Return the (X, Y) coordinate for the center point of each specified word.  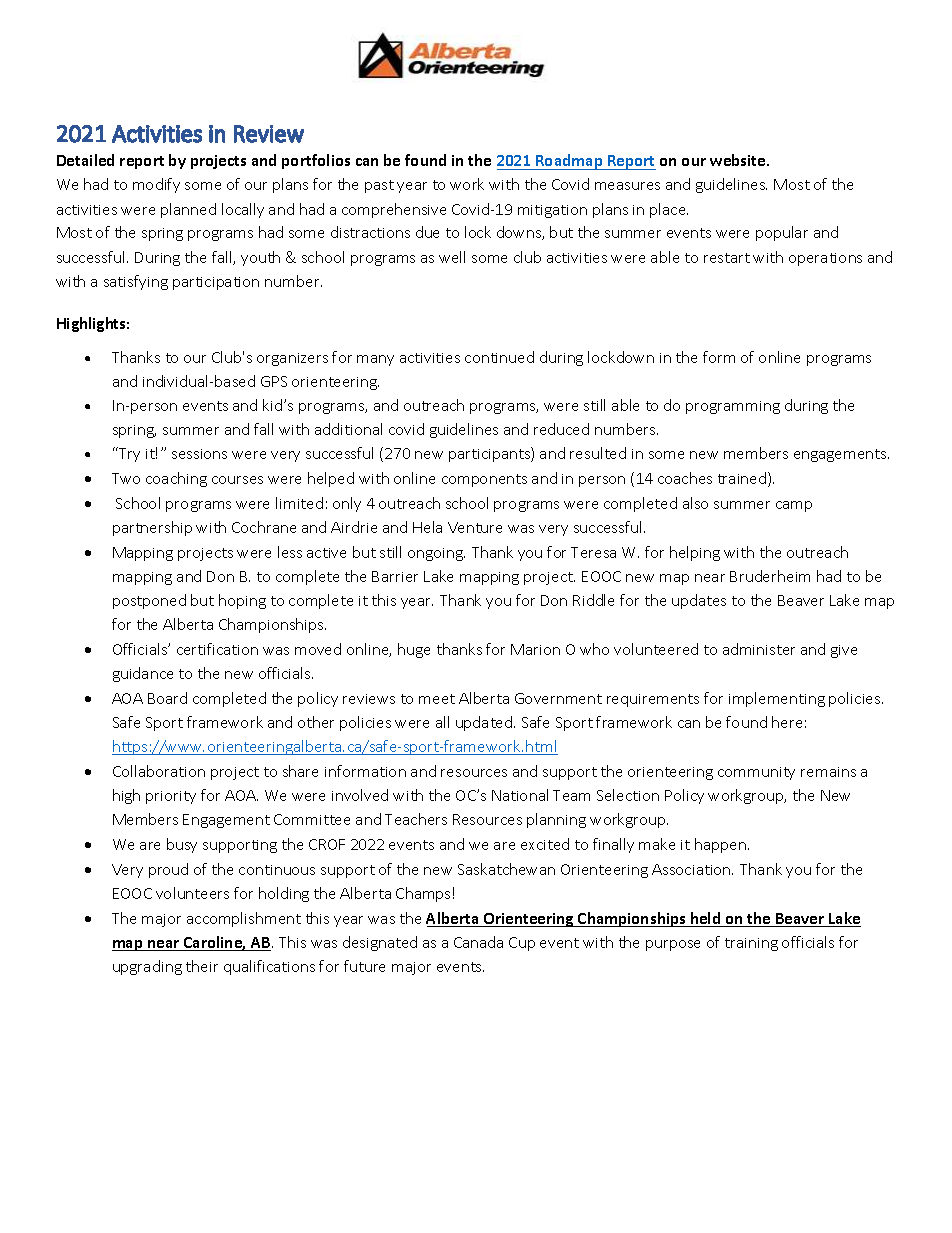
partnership (152, 528)
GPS (274, 381)
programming (733, 407)
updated (485, 723)
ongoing (436, 554)
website (739, 160)
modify (156, 185)
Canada (478, 942)
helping (695, 553)
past (379, 186)
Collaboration (159, 771)
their (202, 966)
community (756, 773)
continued (499, 357)
